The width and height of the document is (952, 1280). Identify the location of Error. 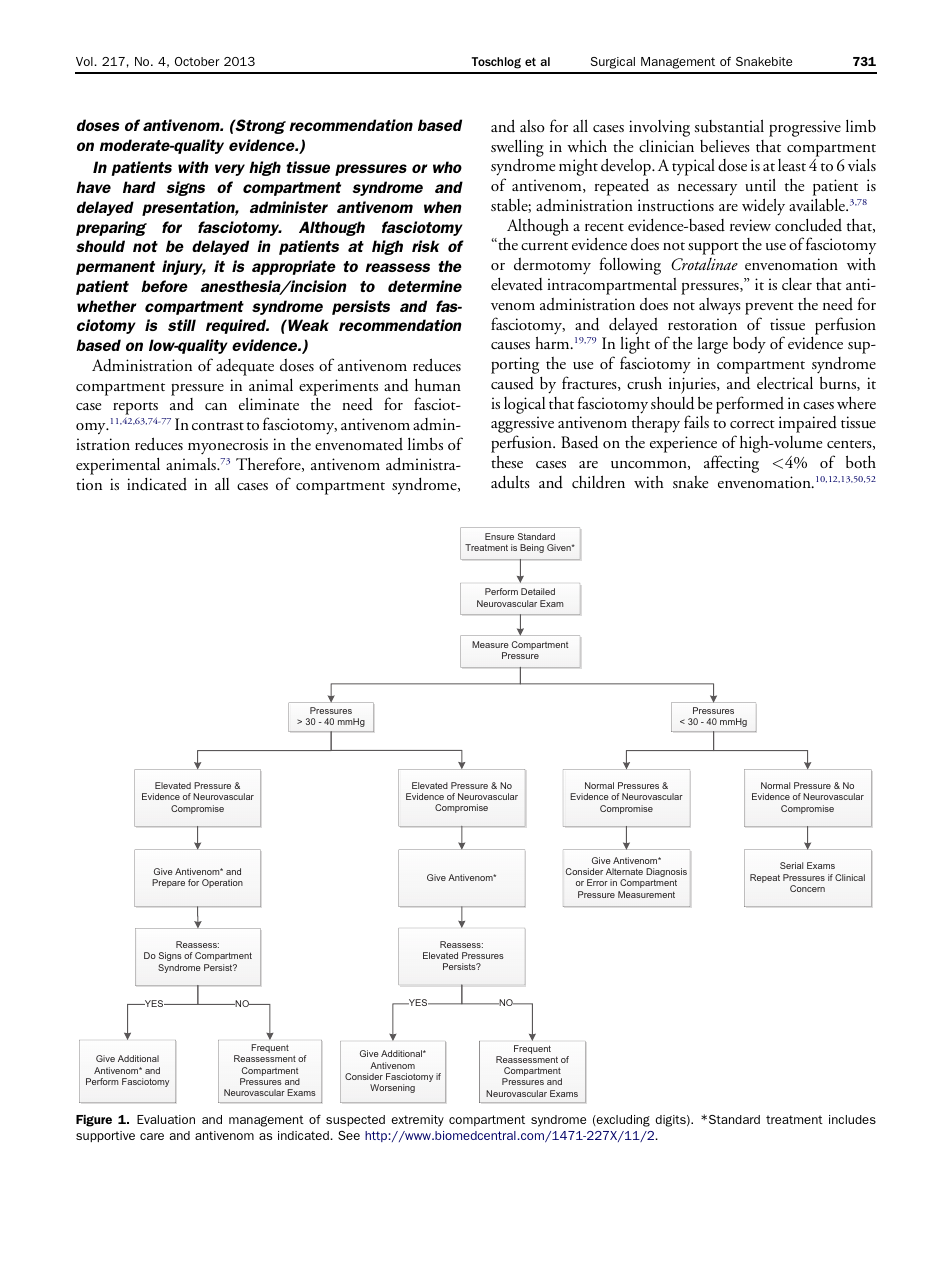
(597, 882).
